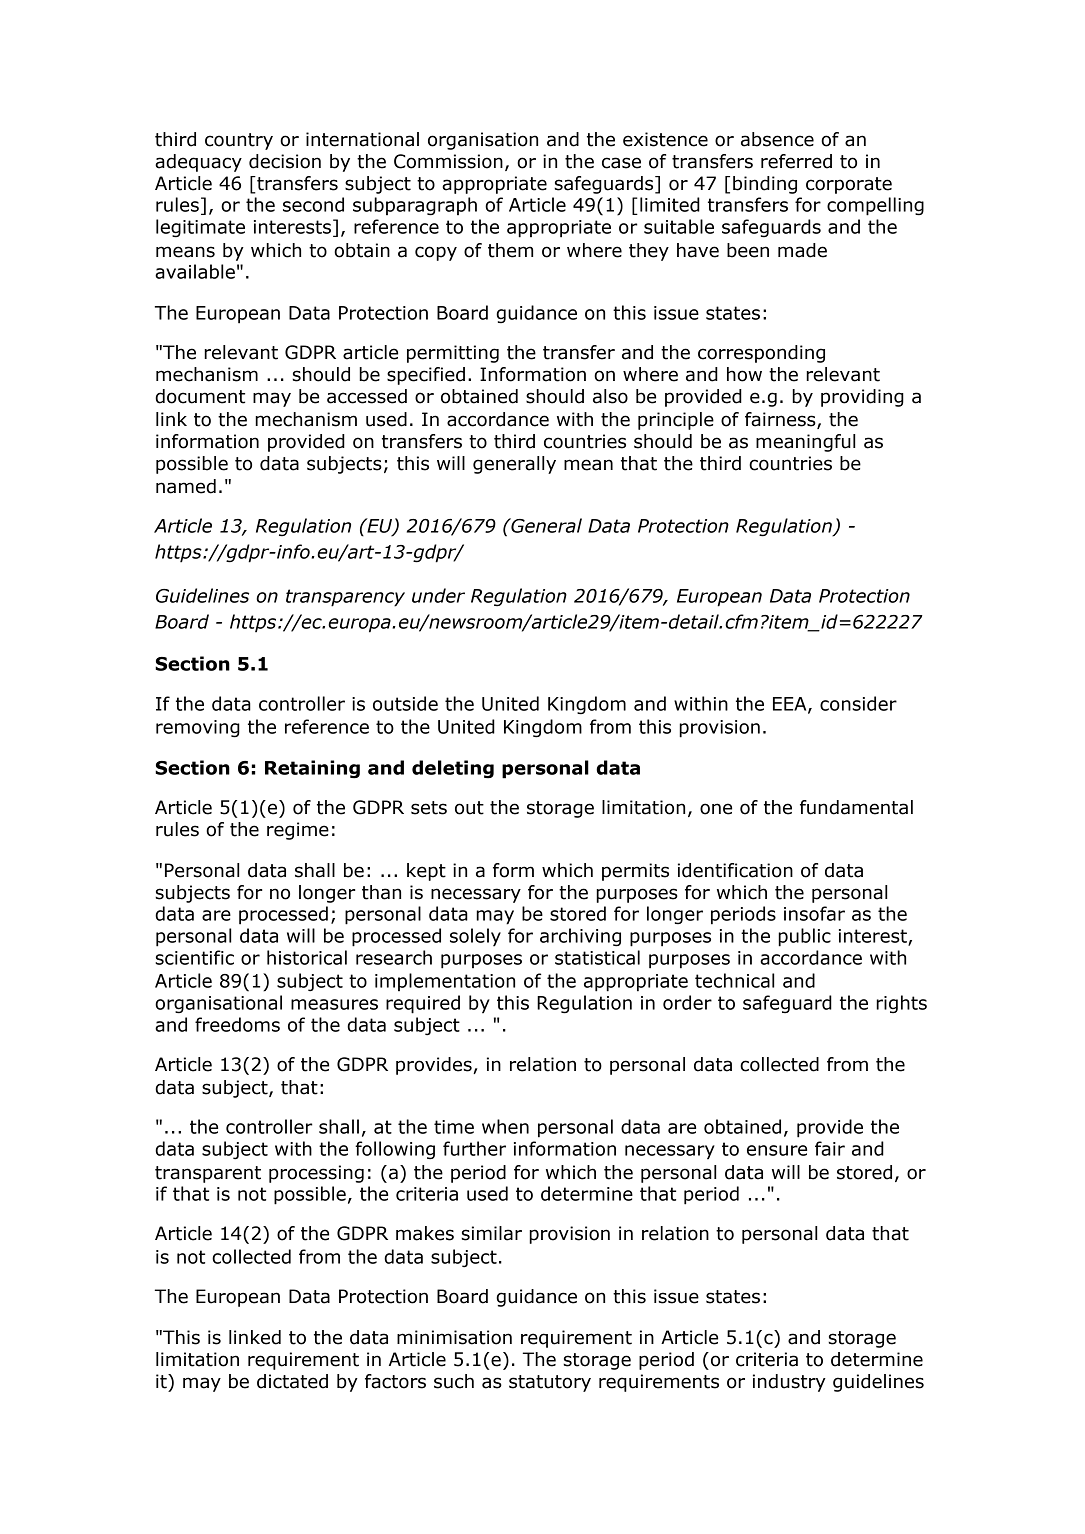 Image resolution: width=1085 pixels, height=1534 pixels. Describe the element at coordinates (796, 161) in the screenshot. I see `referred` at that location.
